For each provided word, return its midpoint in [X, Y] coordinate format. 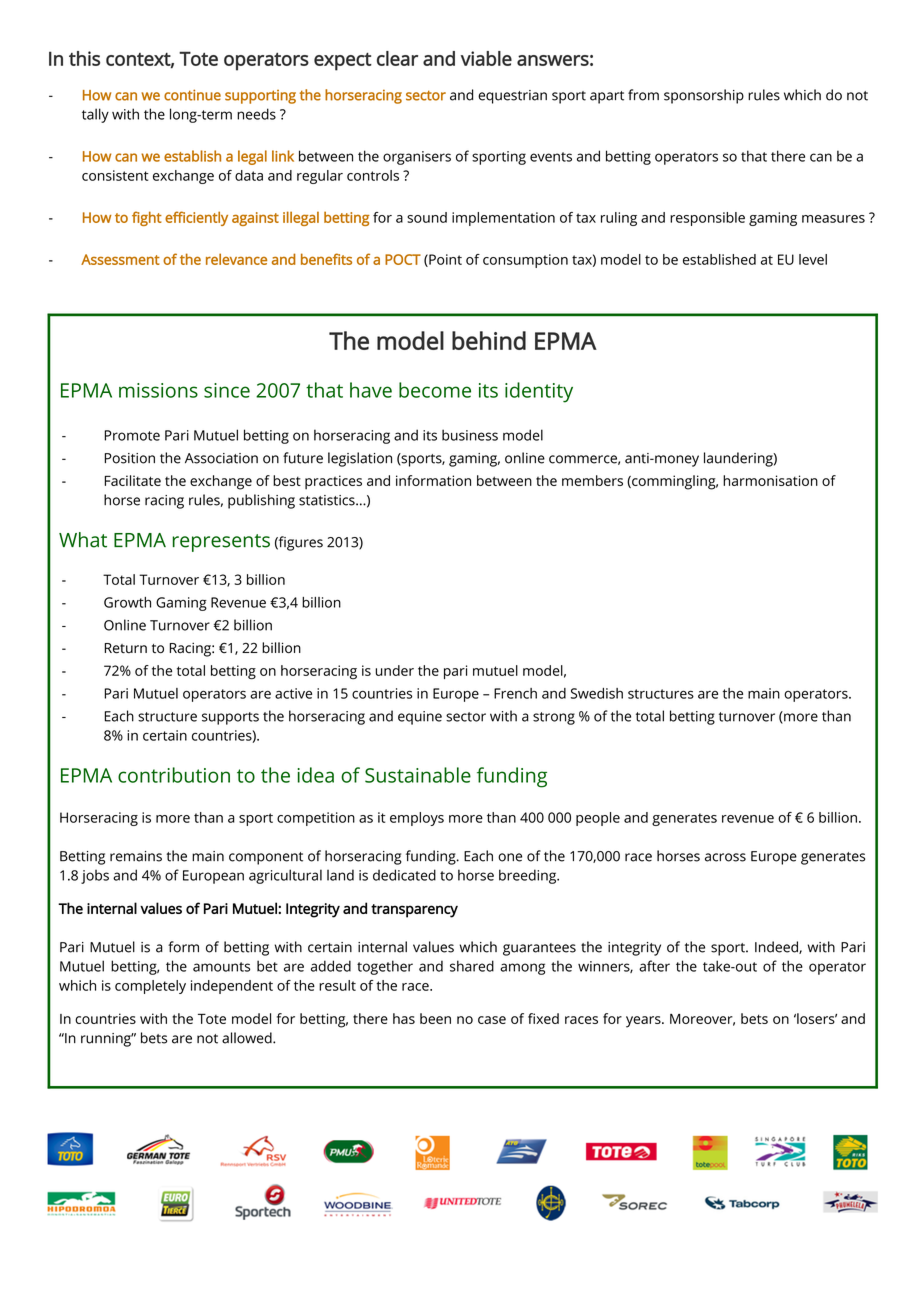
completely [150, 987]
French [515, 693]
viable [486, 58]
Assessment [120, 259]
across [725, 857]
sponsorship [704, 96]
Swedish [597, 693]
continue [192, 95]
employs [417, 819]
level [813, 259]
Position [130, 458]
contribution [174, 775]
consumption [525, 261]
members [592, 480]
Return [126, 648]
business [470, 435]
